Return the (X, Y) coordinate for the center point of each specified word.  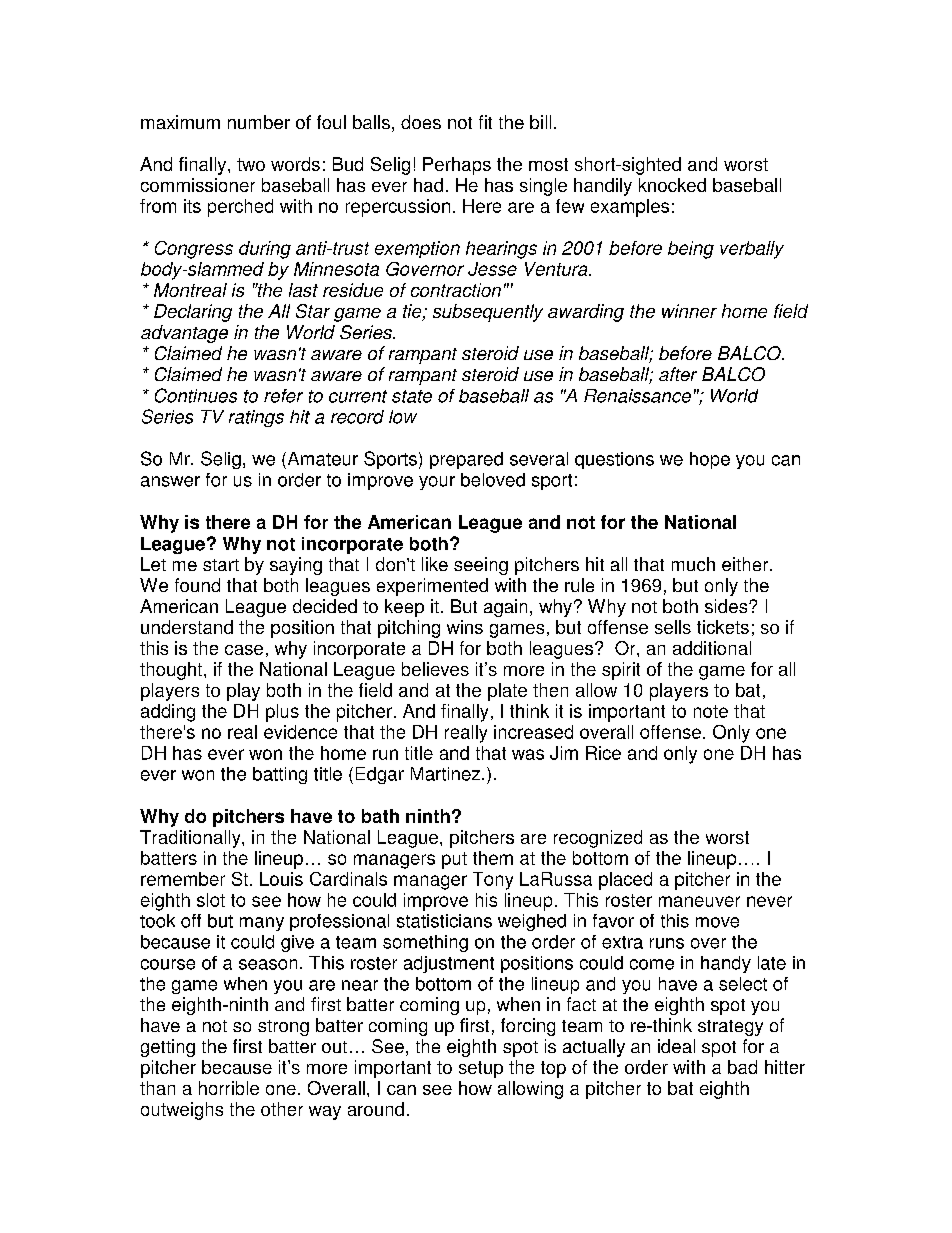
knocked (672, 185)
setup (481, 1069)
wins (465, 627)
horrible (229, 1088)
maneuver (699, 901)
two (251, 164)
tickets (723, 627)
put (454, 860)
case (244, 650)
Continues (196, 395)
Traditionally (191, 839)
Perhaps (457, 166)
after (678, 374)
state (412, 396)
